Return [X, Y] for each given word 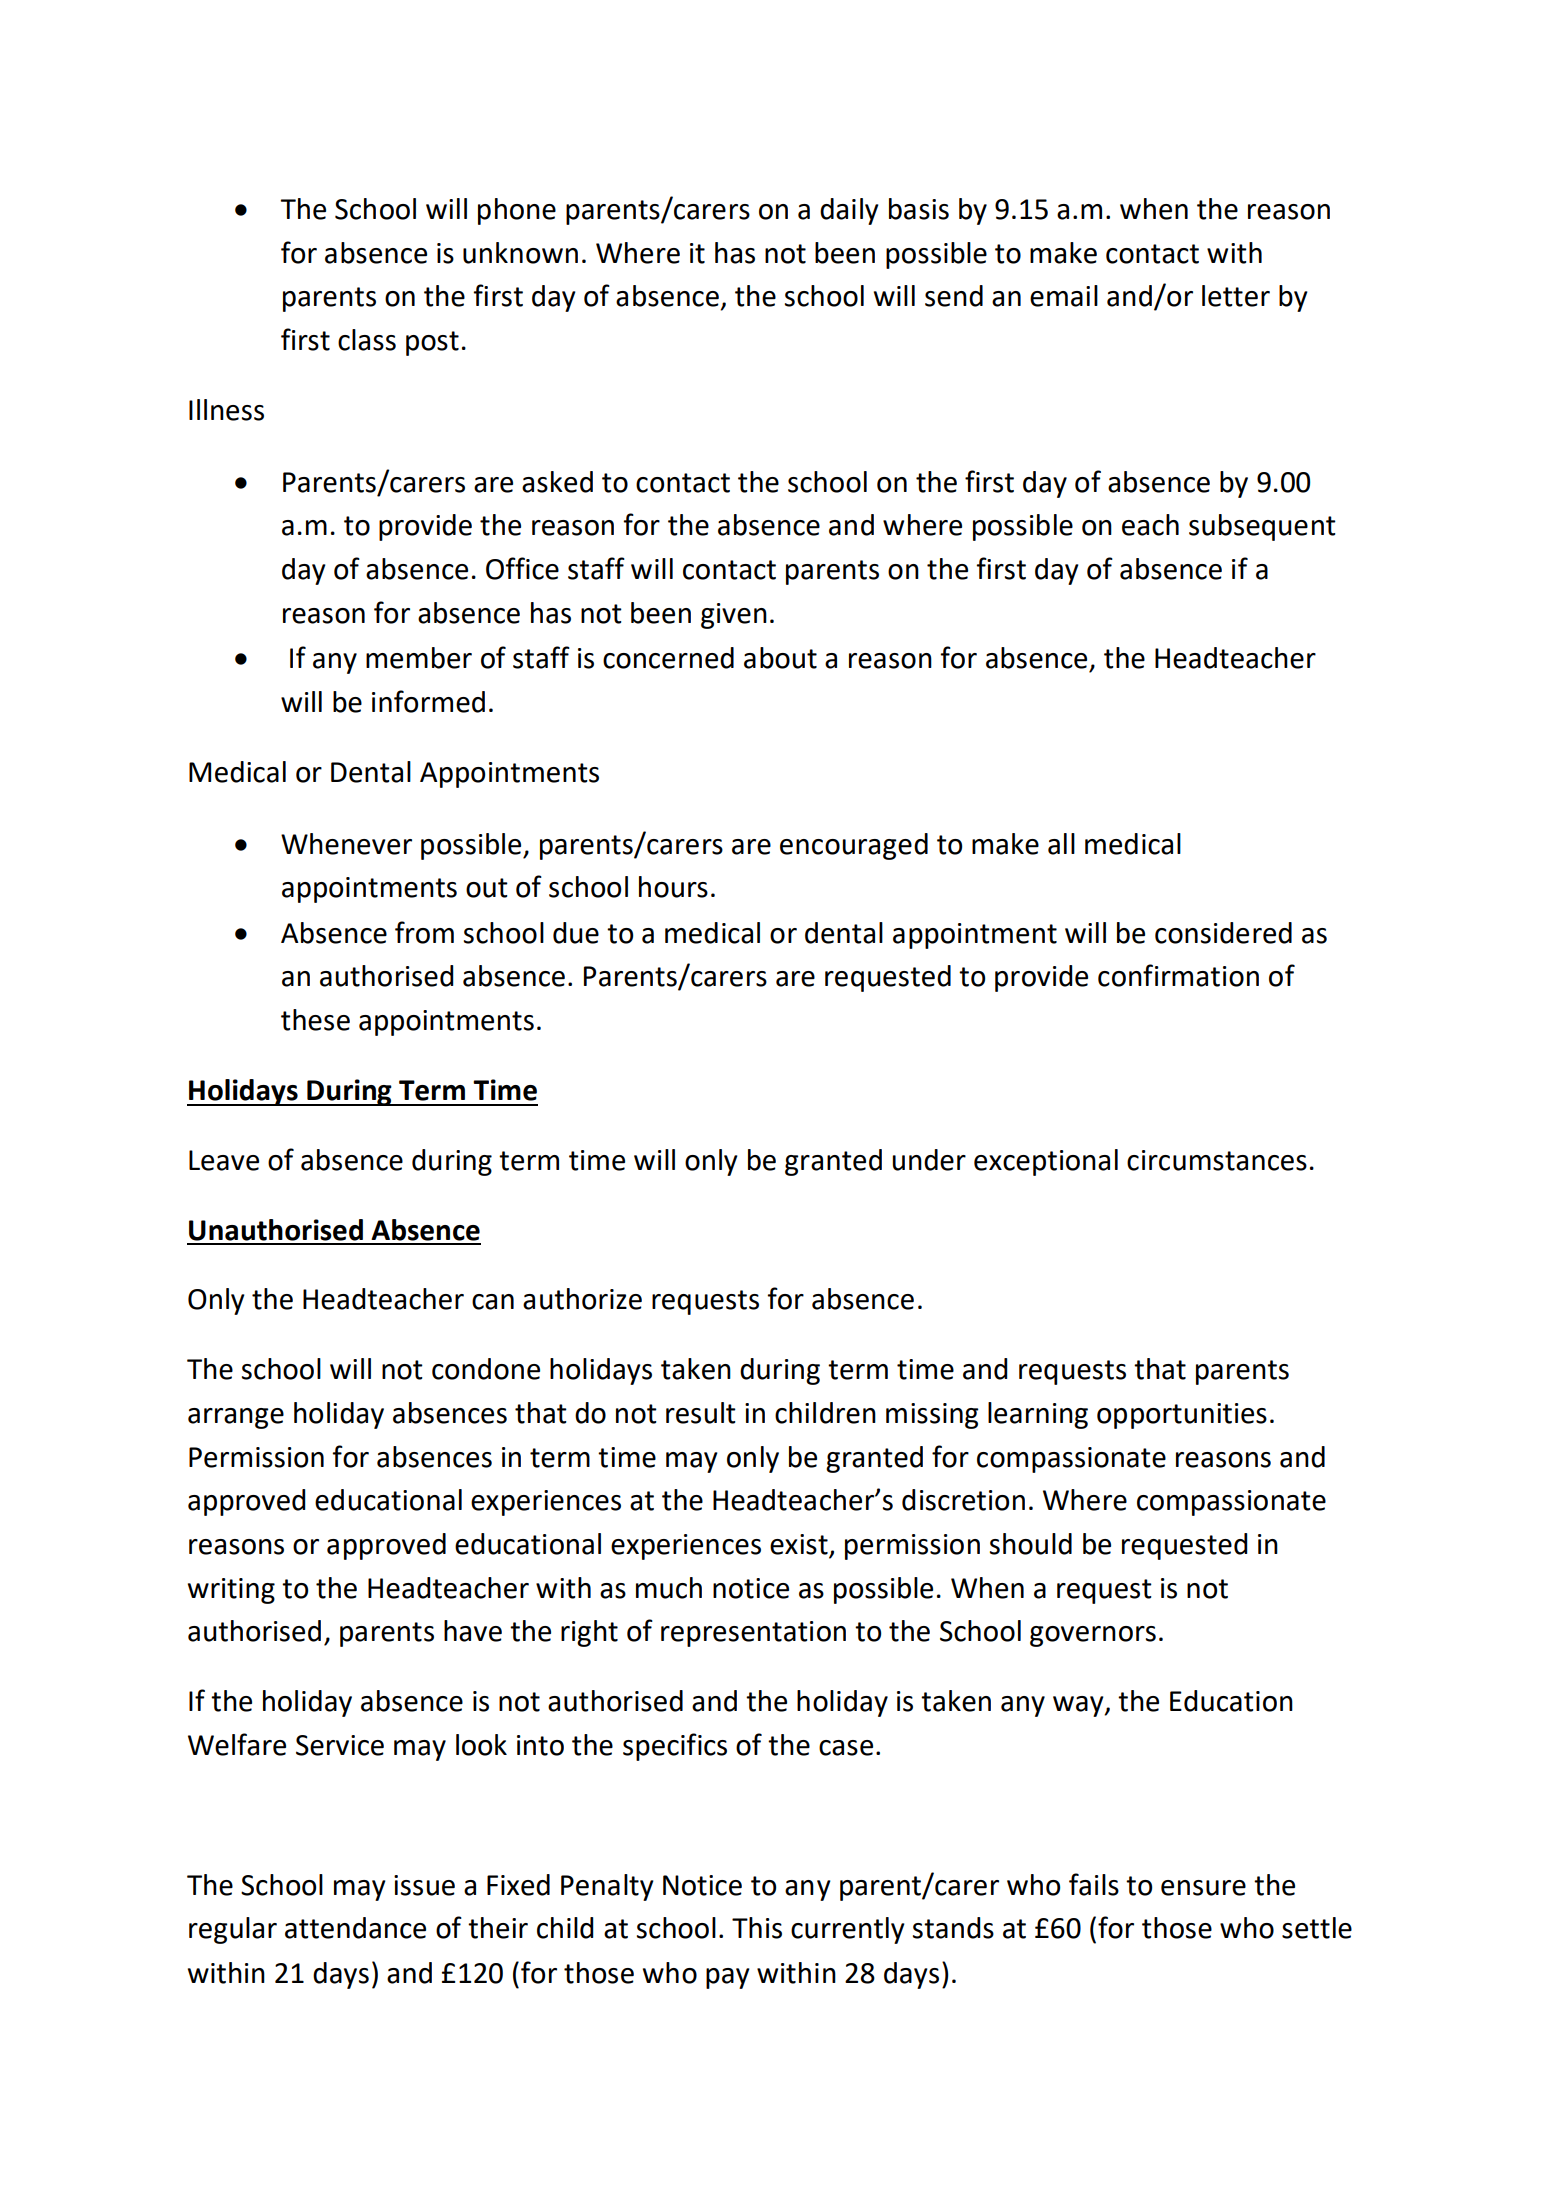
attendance [355, 1928]
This [757, 1928]
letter [1236, 296]
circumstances [1217, 1160]
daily [849, 211]
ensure [1203, 1888]
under [929, 1160]
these [315, 1020]
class [367, 340]
